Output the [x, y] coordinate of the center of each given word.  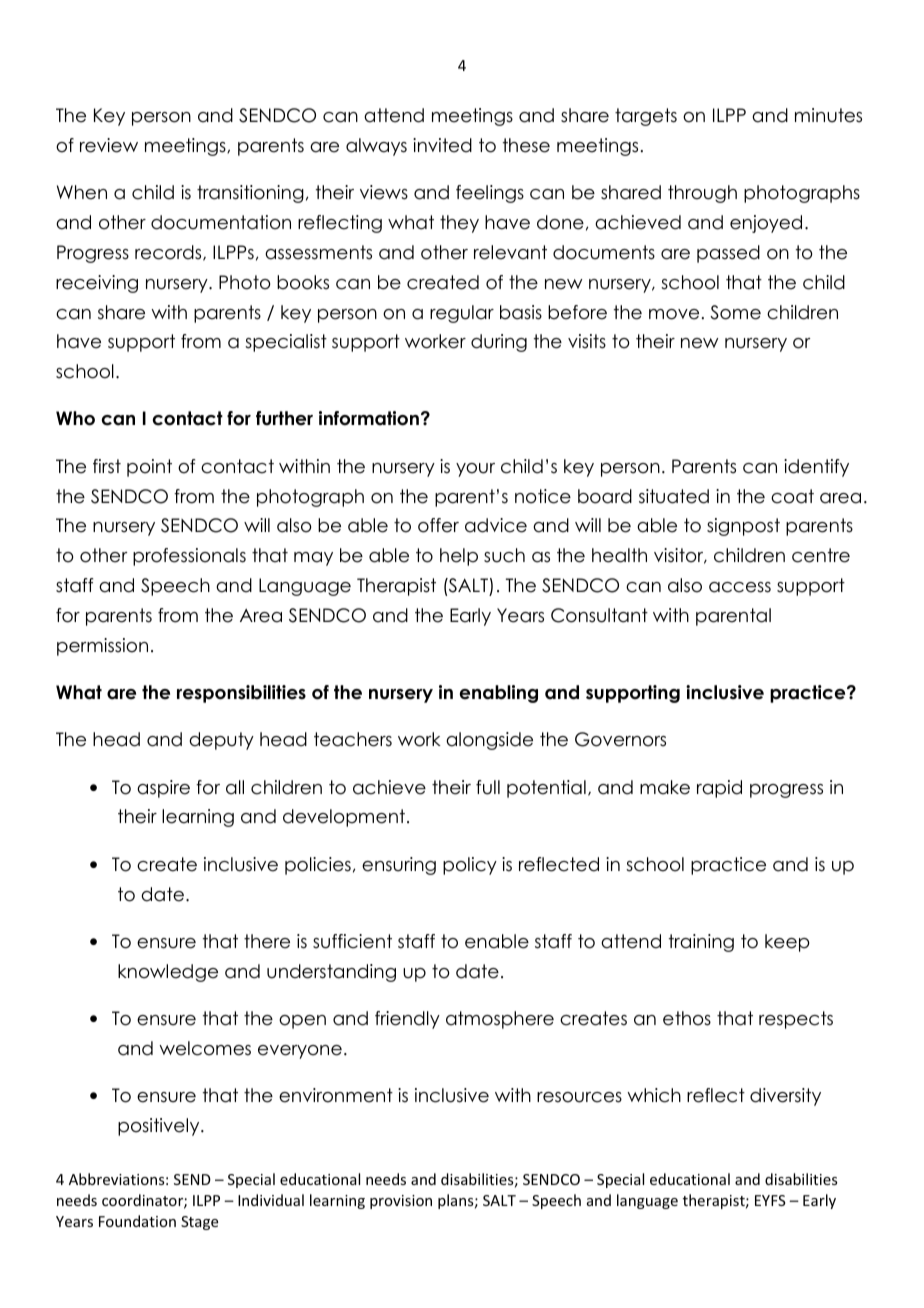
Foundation [137, 1221]
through [702, 194]
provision [401, 1202]
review [109, 145]
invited [442, 145]
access [740, 587]
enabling [499, 694]
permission [102, 647]
